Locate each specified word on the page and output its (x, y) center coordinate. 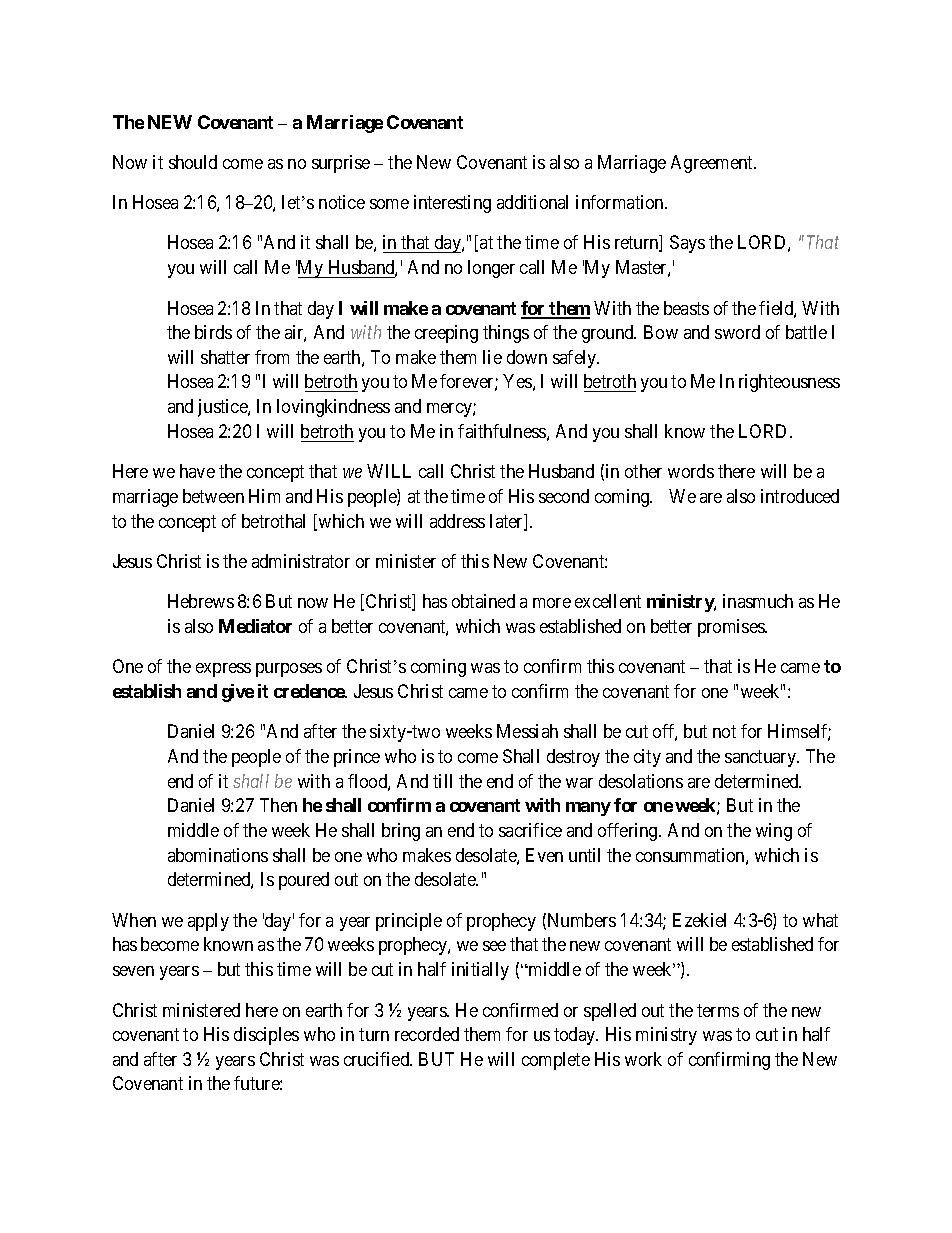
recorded (427, 1034)
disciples (266, 1036)
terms (718, 1010)
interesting (452, 204)
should (193, 162)
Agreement (713, 164)
